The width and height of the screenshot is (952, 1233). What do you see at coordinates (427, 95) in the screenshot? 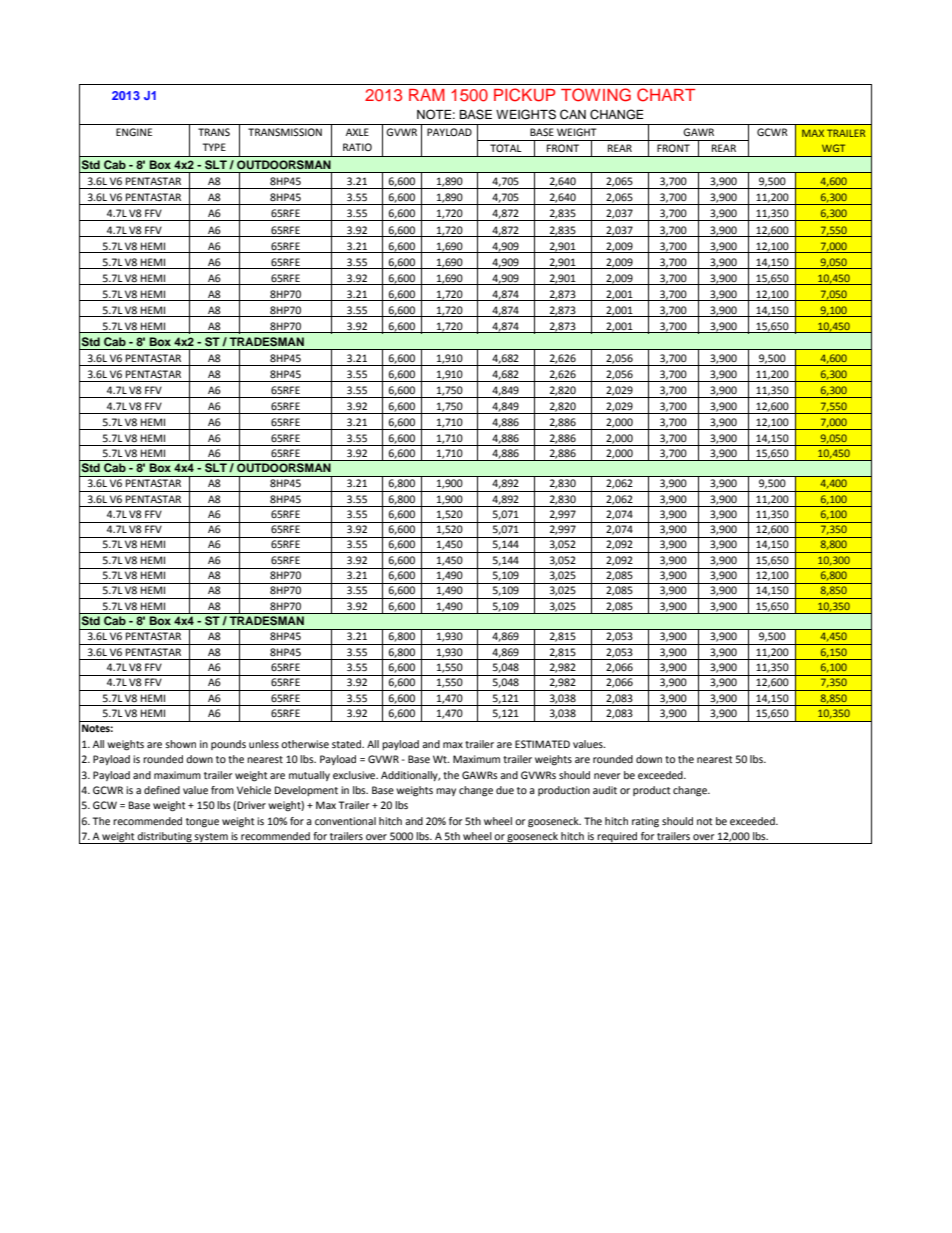
I see `RAM` at bounding box center [427, 95].
